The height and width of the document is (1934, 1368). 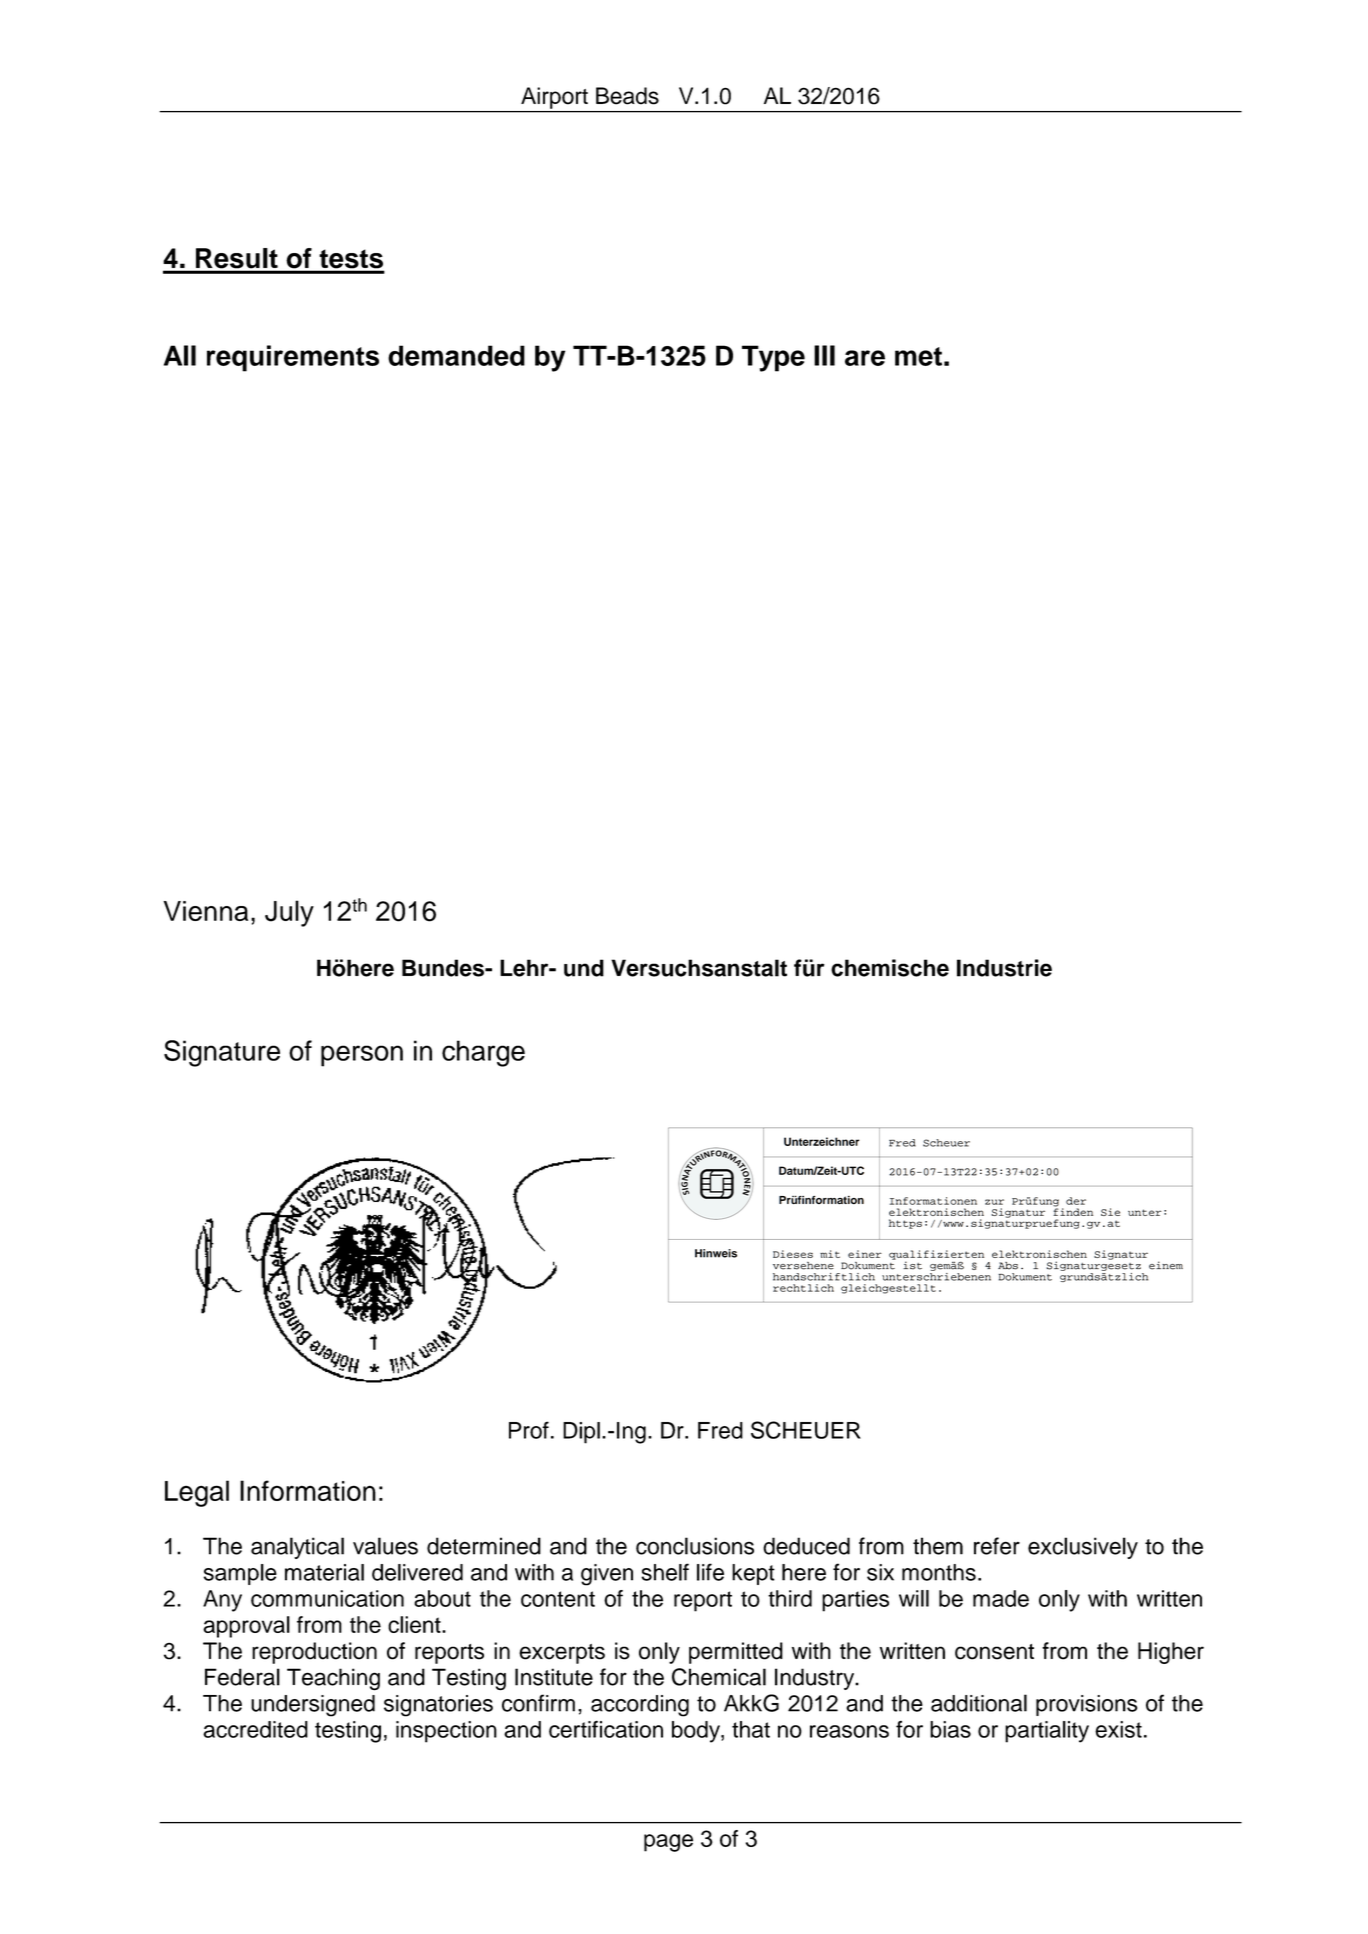 What do you see at coordinates (483, 1053) in the document?
I see `charge` at bounding box center [483, 1053].
